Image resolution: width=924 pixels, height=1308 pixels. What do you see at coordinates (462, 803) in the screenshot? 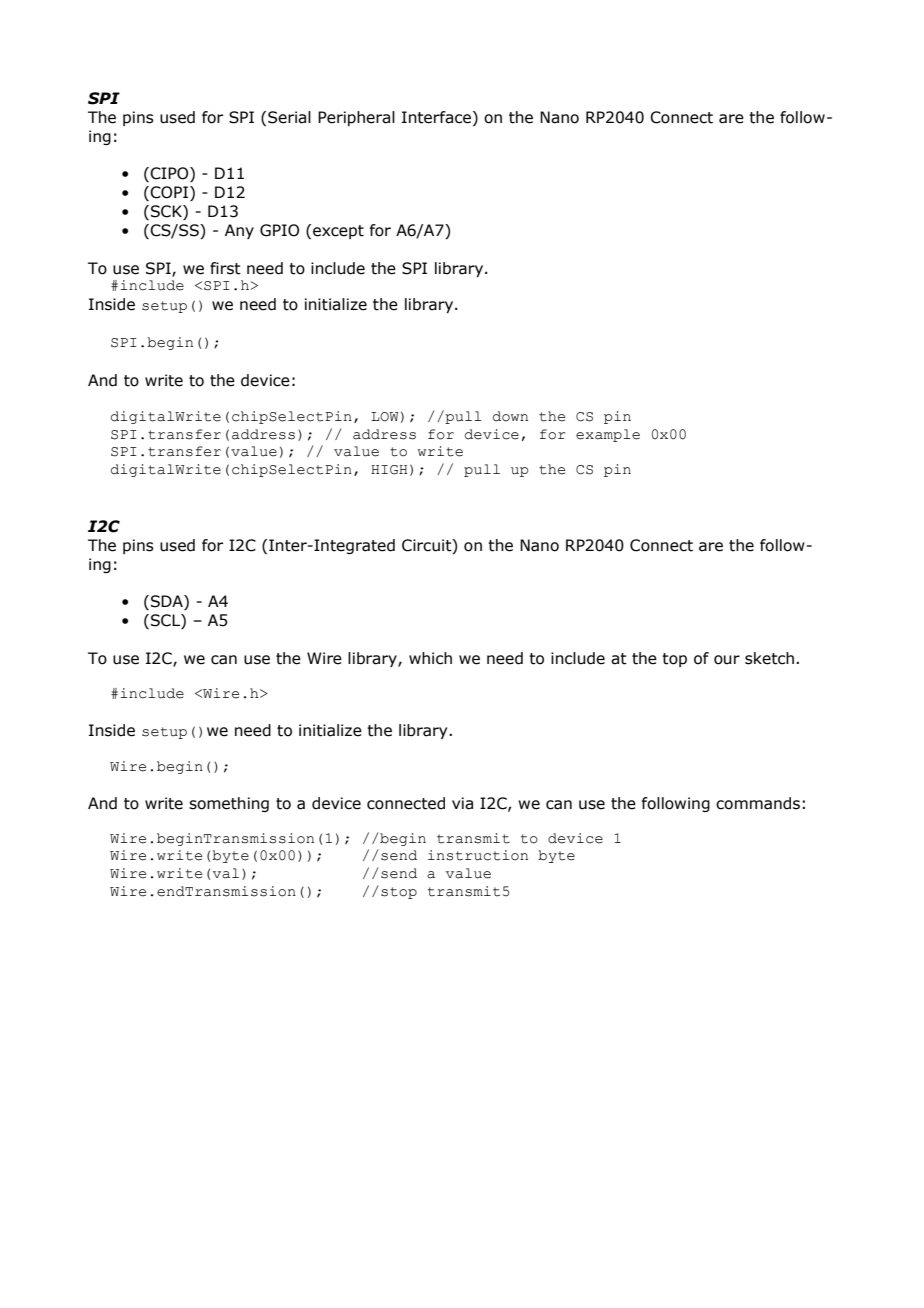
I see `via` at bounding box center [462, 803].
